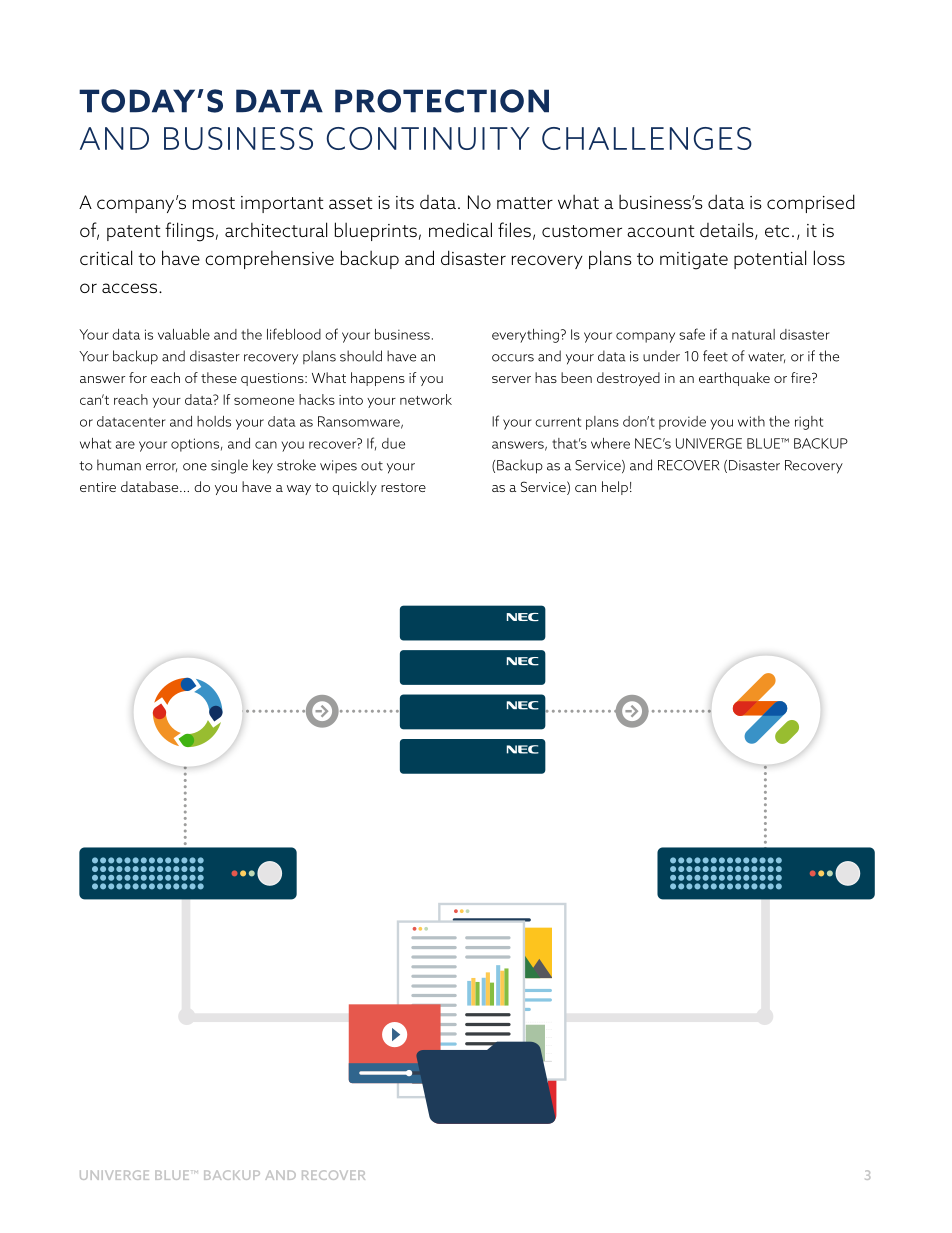 The width and height of the screenshot is (952, 1233). What do you see at coordinates (129, 288) in the screenshot?
I see `access` at bounding box center [129, 288].
